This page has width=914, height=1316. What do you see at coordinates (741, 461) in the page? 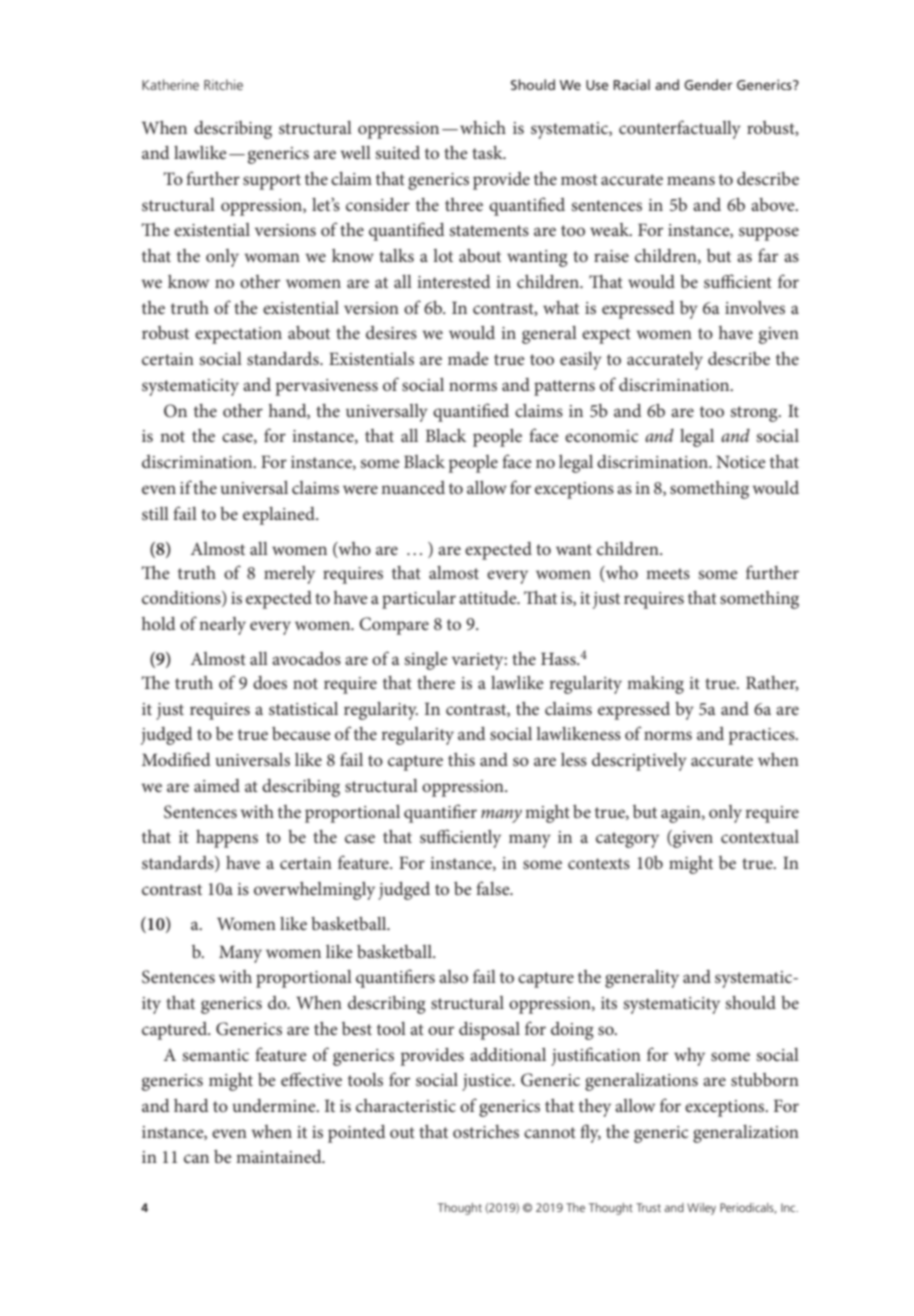
I see `Notice` at bounding box center [741, 461].
